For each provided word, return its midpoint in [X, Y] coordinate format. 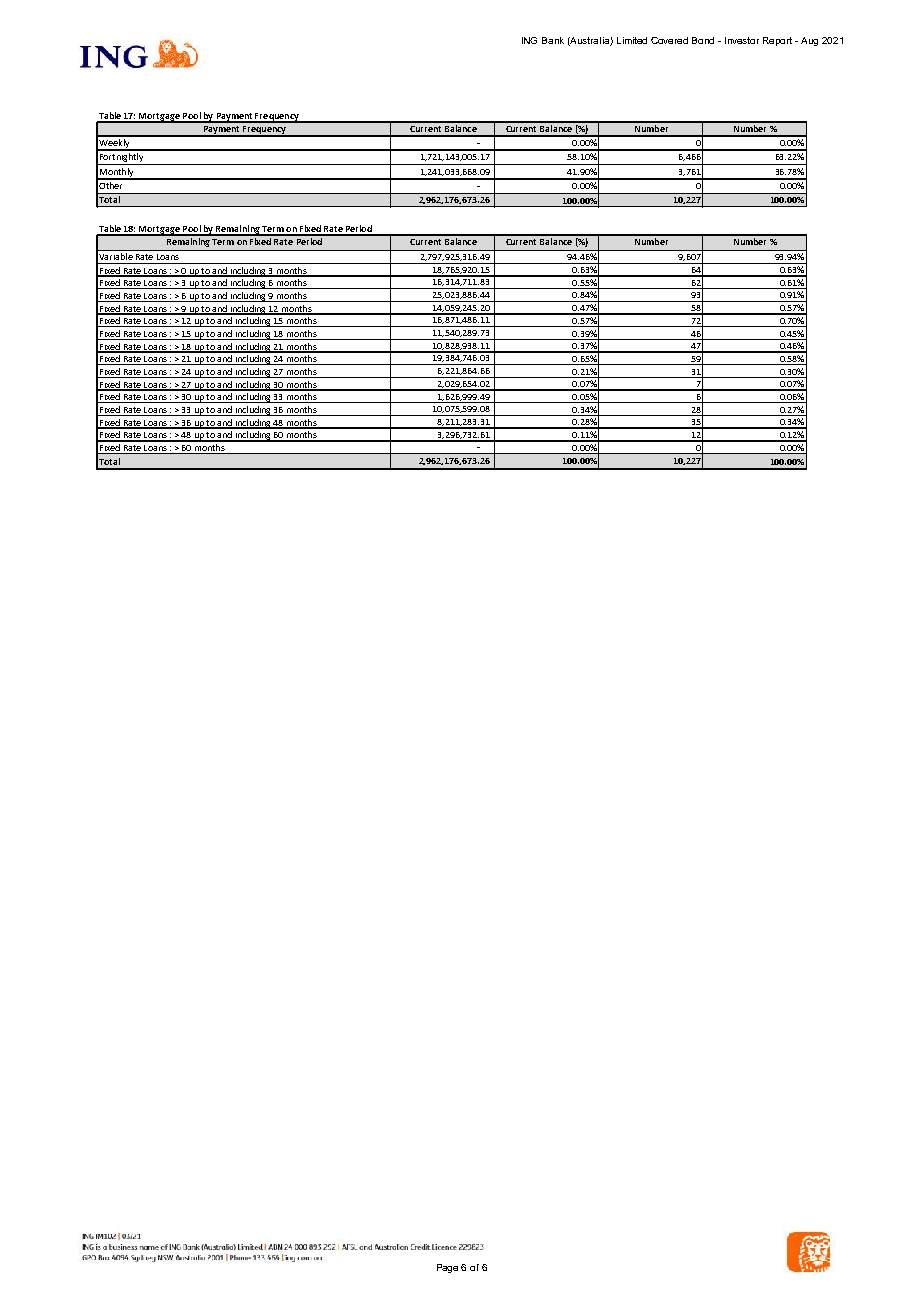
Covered [669, 40]
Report [777, 41]
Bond [703, 40]
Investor [742, 40]
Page [447, 1268]
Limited [632, 40]
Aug [809, 41]
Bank [553, 40]
